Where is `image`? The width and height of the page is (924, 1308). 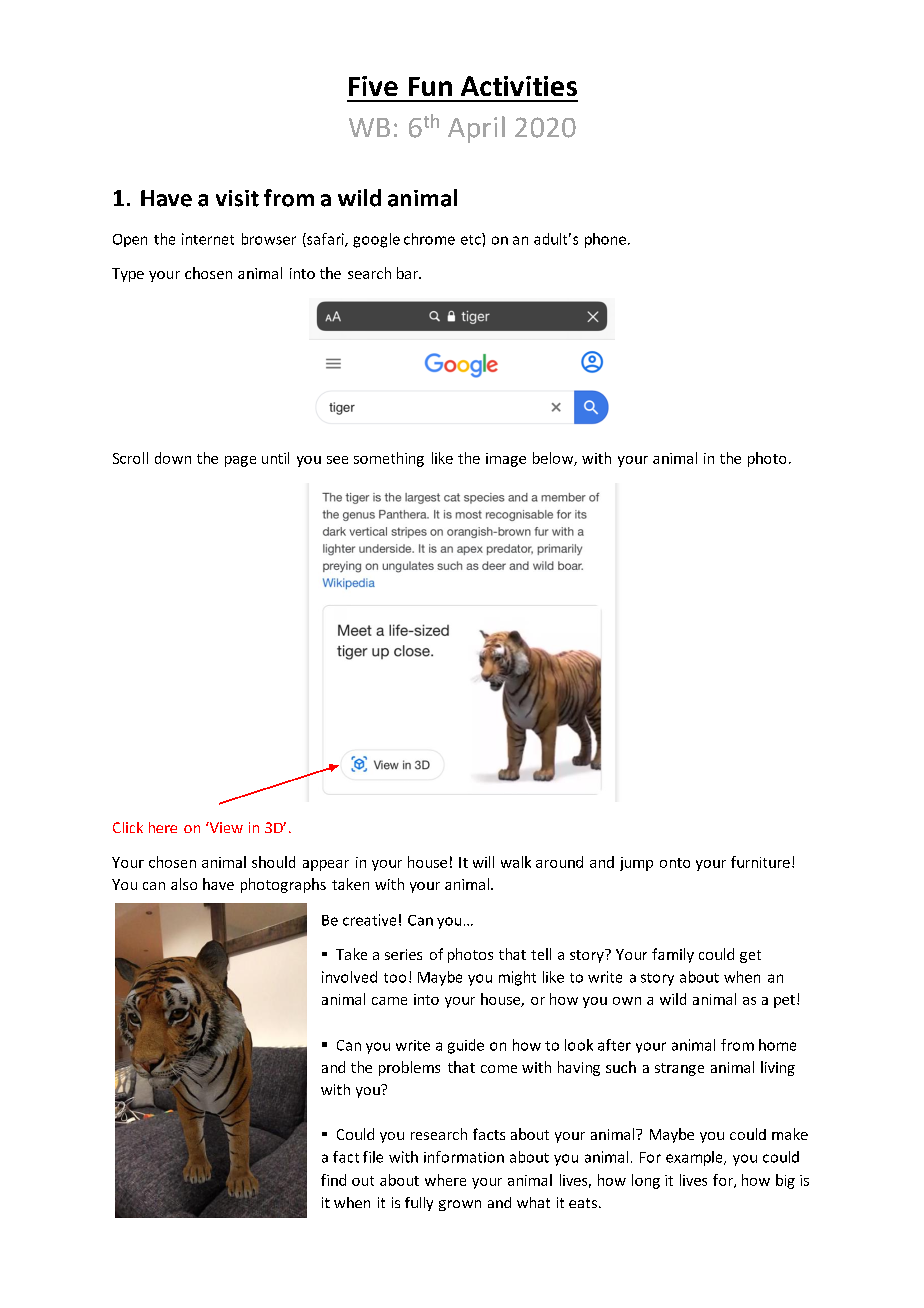
image is located at coordinates (506, 460).
